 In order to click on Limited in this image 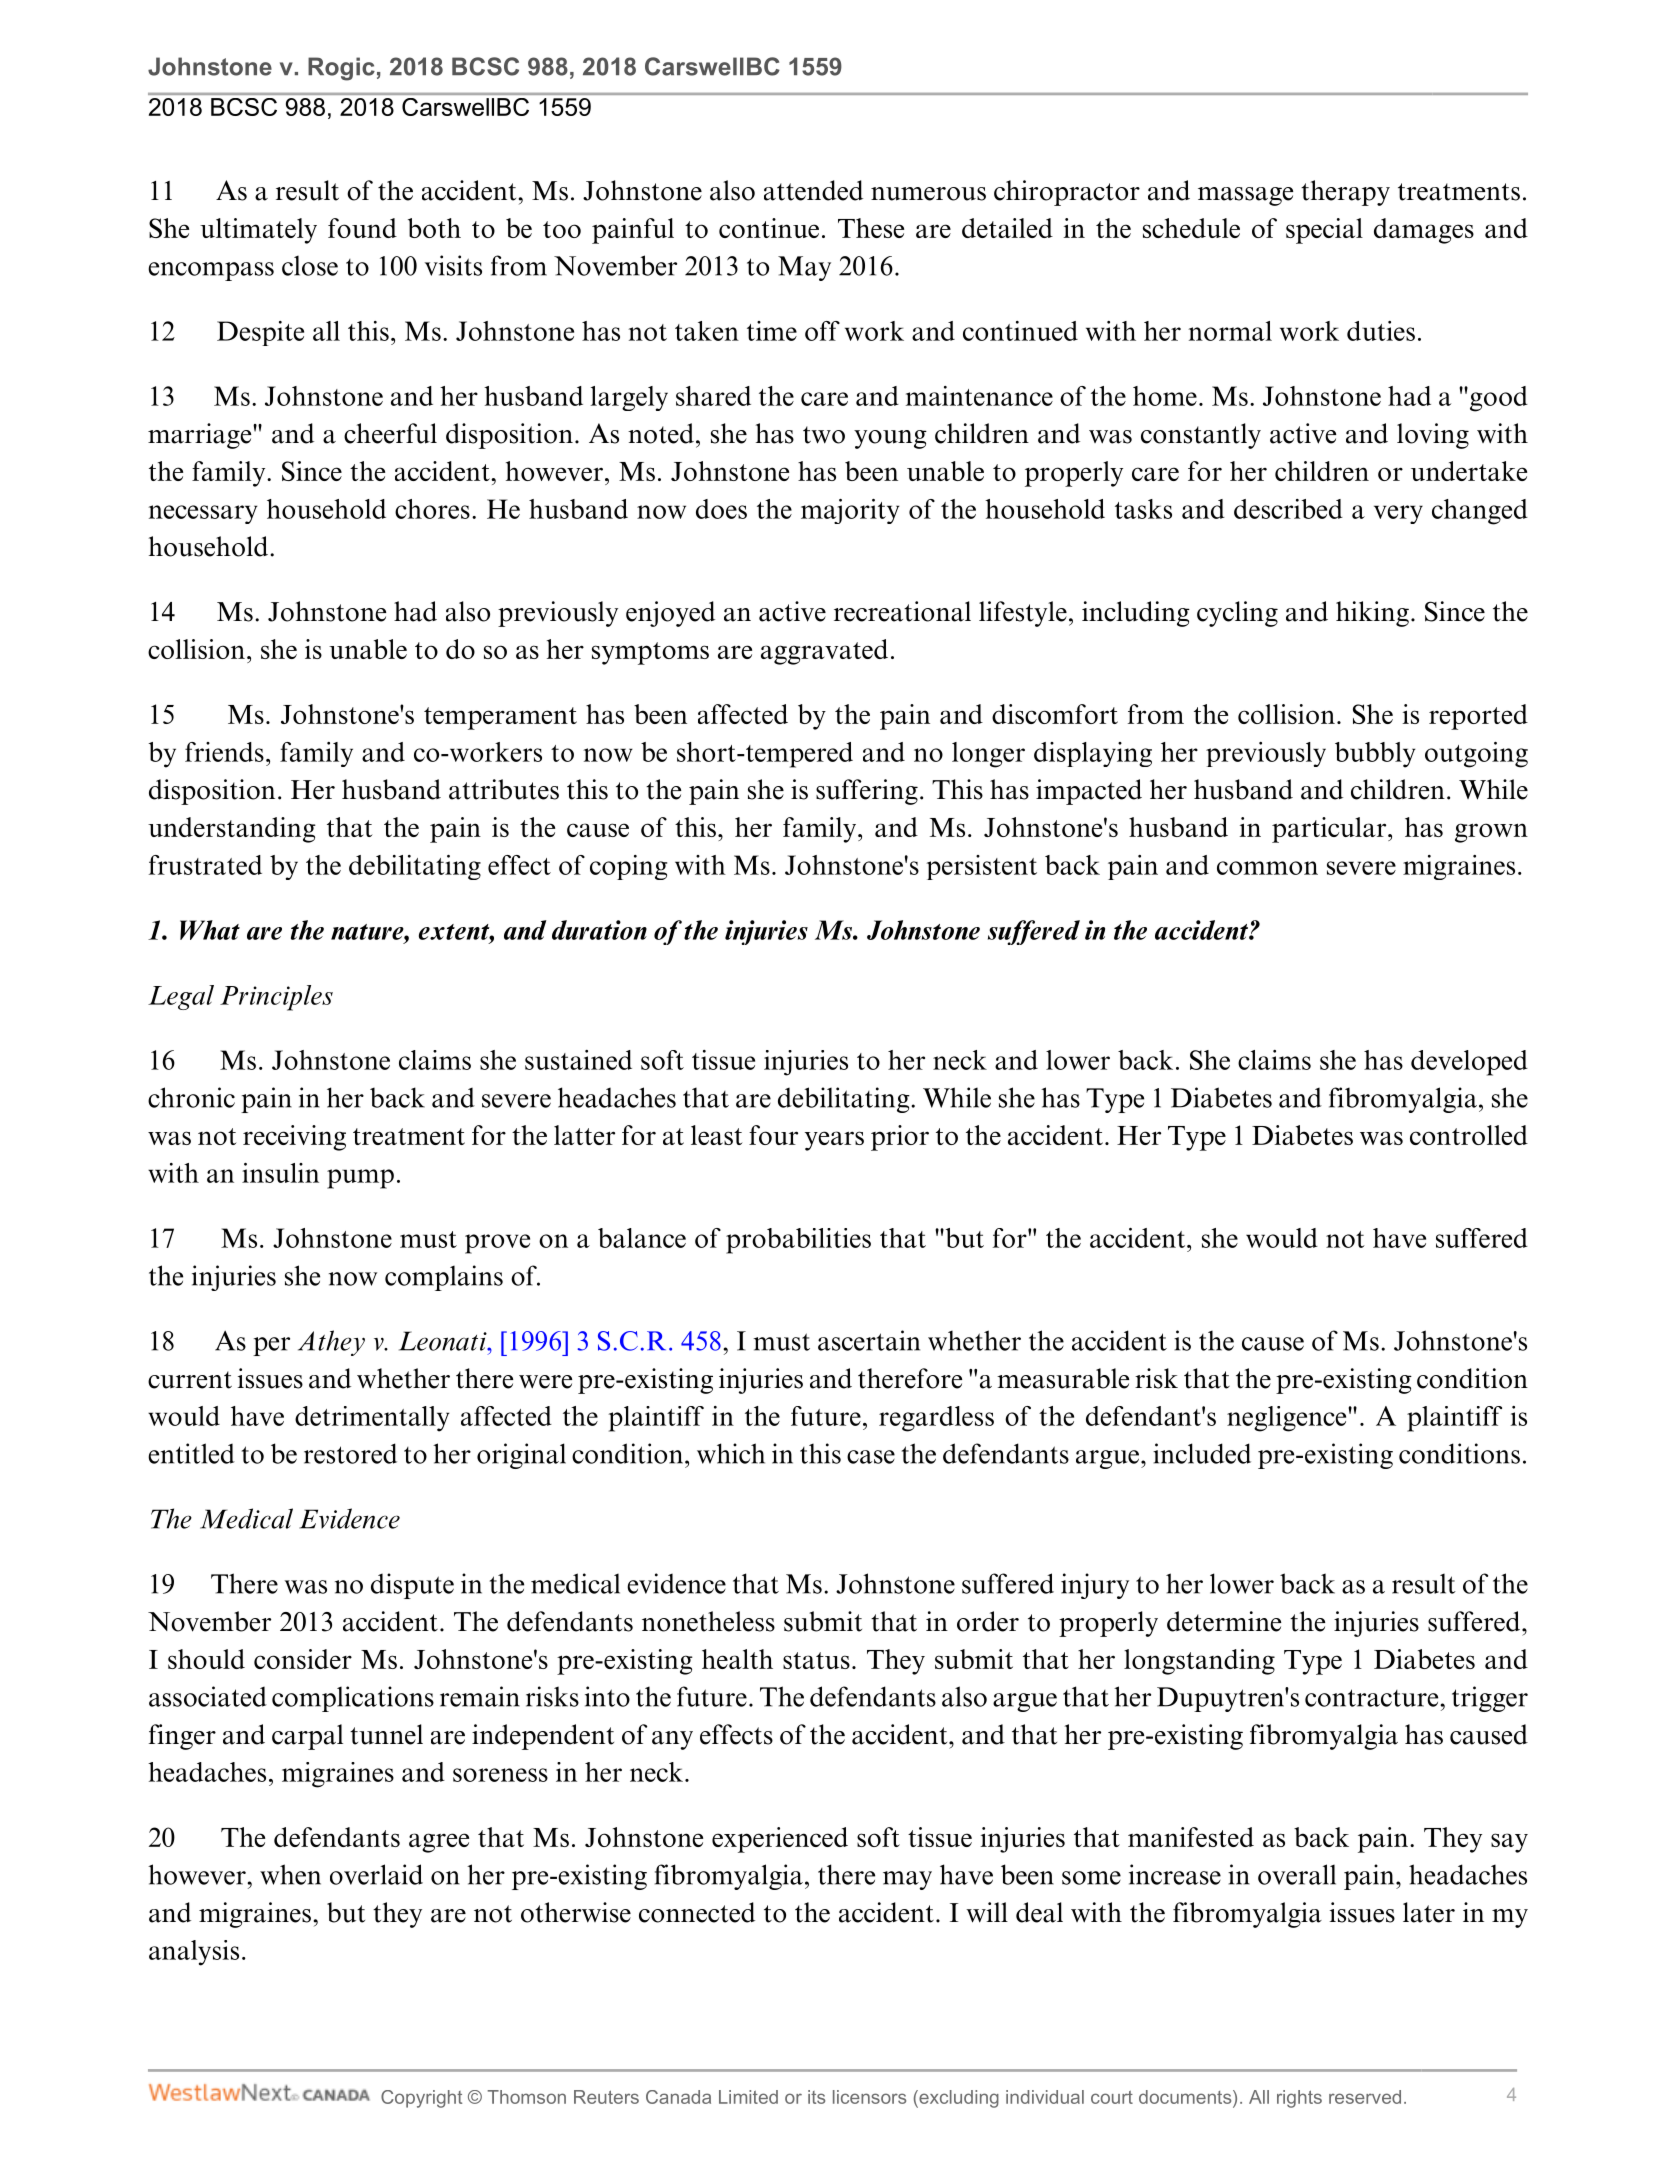, I will do `click(748, 2097)`.
